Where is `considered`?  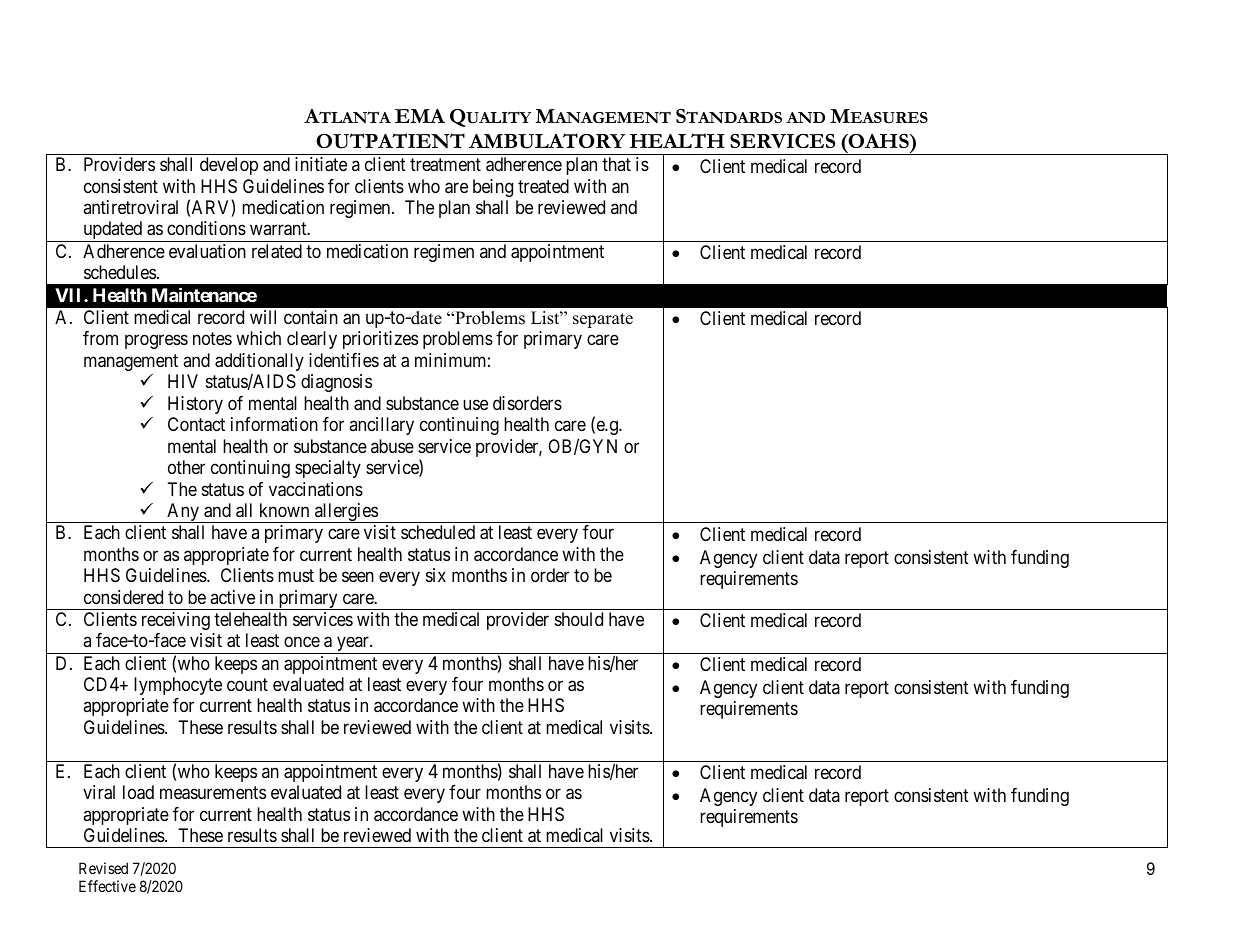
considered is located at coordinates (123, 597).
